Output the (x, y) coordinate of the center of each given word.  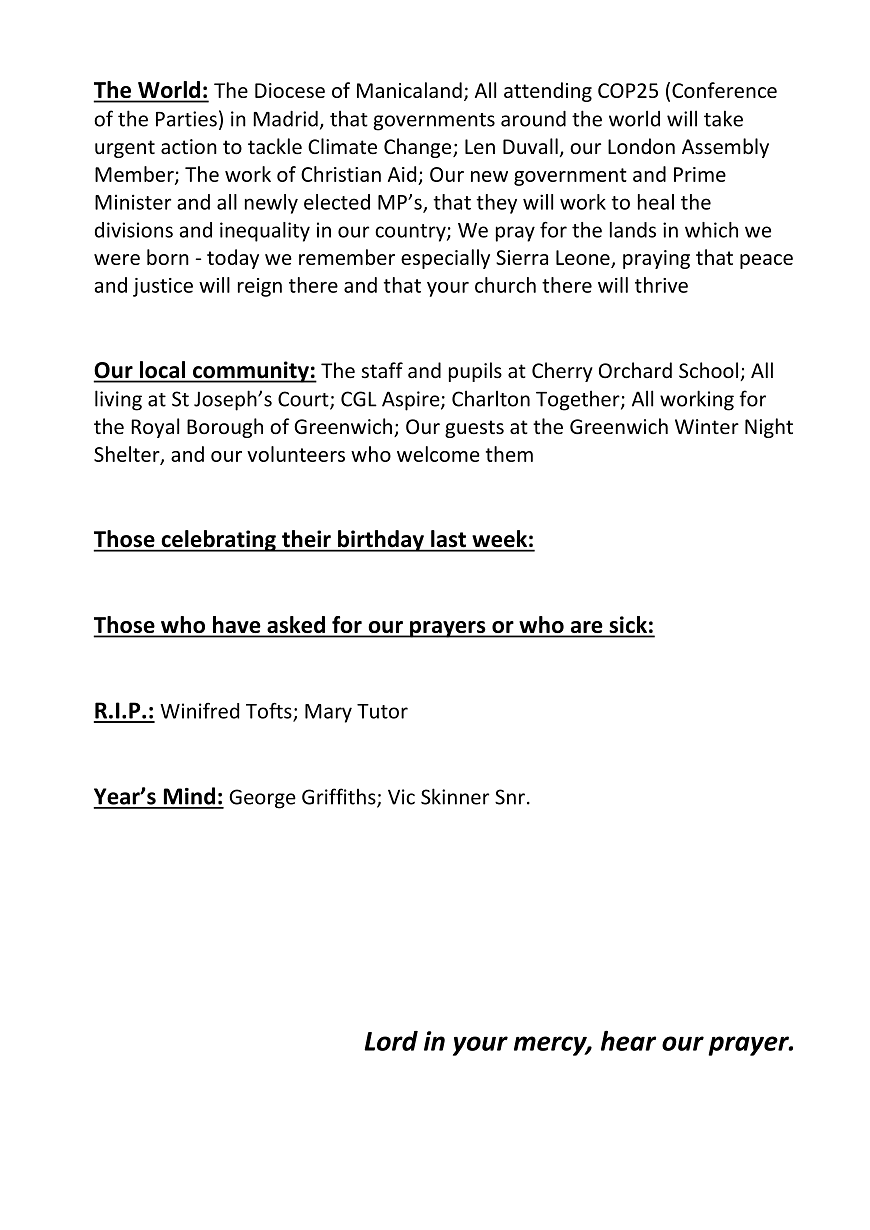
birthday (381, 541)
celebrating (218, 541)
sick (628, 626)
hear (628, 1040)
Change (419, 148)
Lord (391, 1041)
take (723, 118)
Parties (186, 119)
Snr (510, 797)
